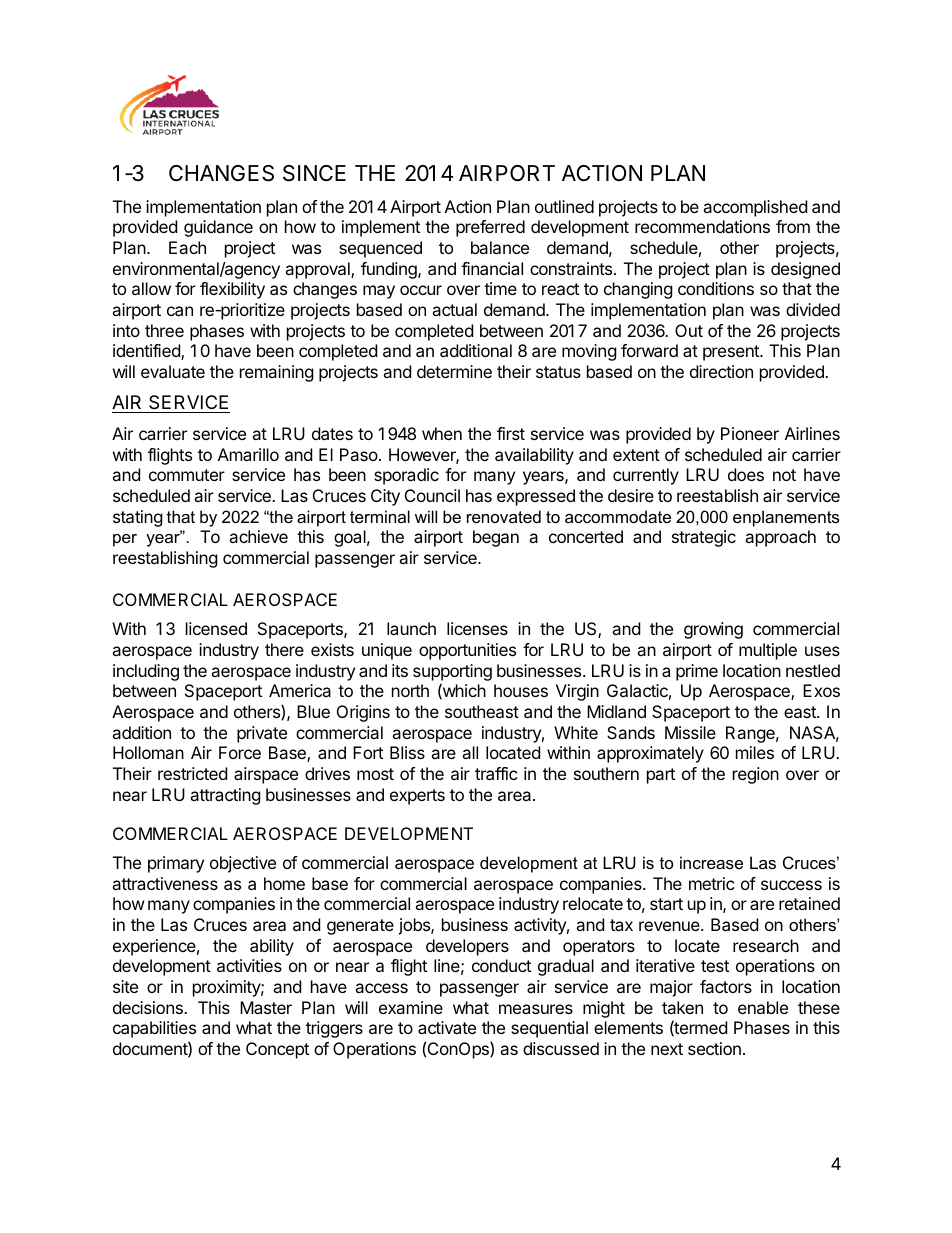 The height and width of the screenshot is (1233, 952). Describe the element at coordinates (240, 752) in the screenshot. I see `Force` at that location.
